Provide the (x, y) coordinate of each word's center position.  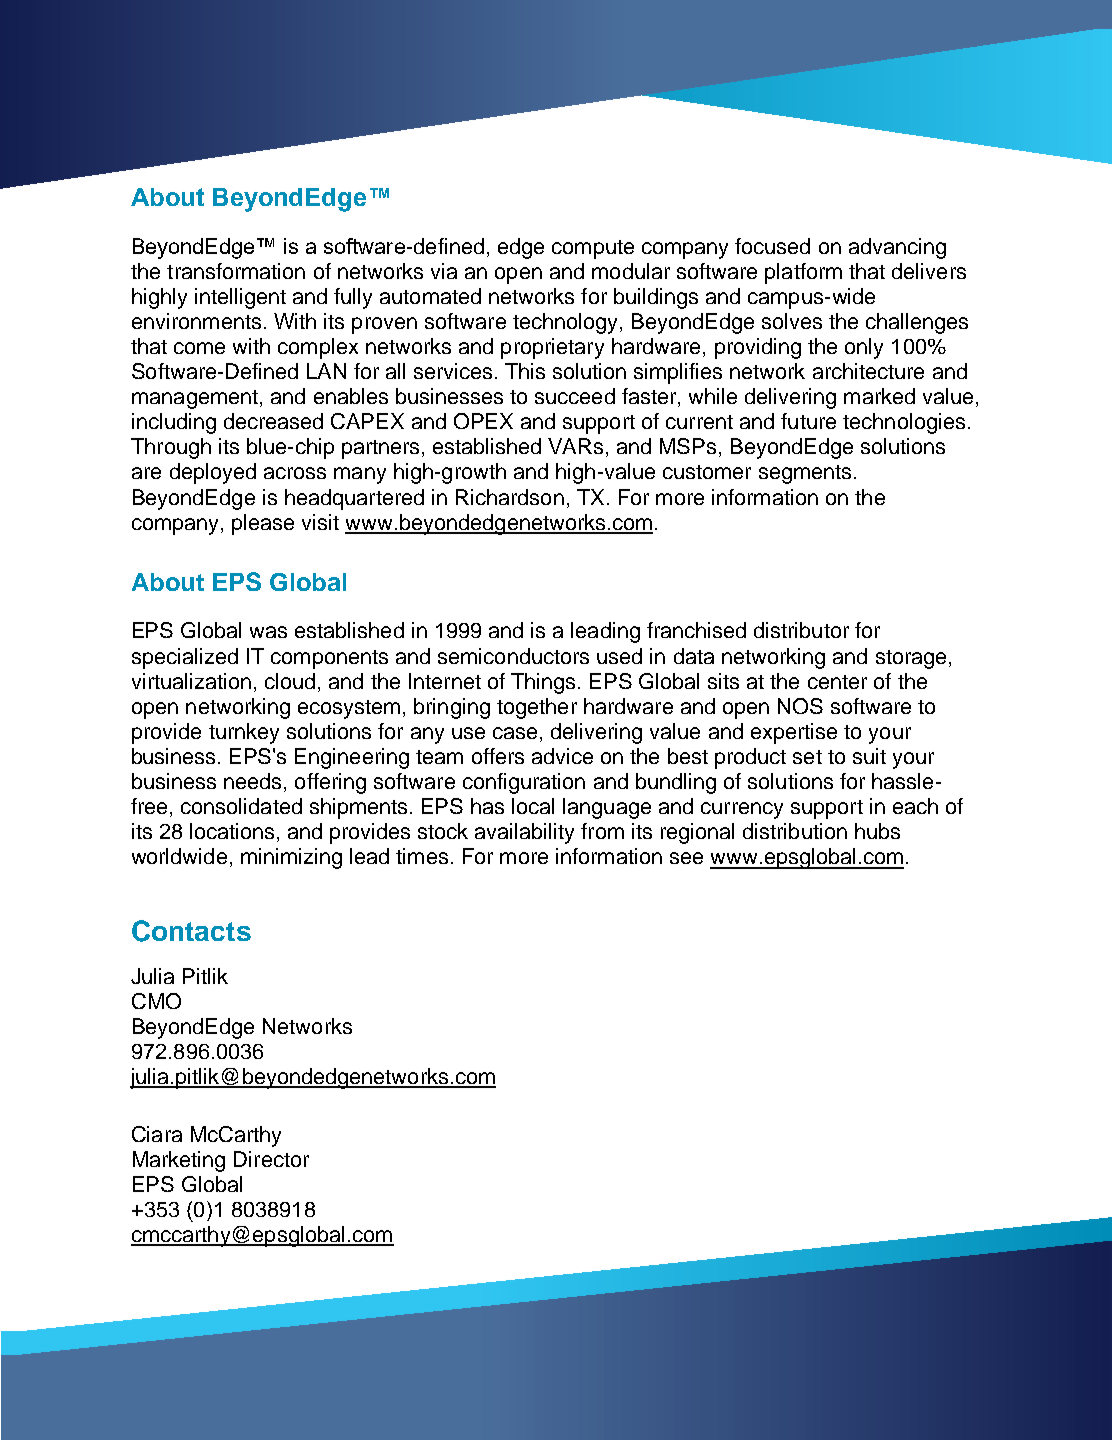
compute (593, 249)
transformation (236, 271)
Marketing (179, 1161)
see (686, 858)
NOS (800, 706)
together (537, 708)
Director (271, 1159)
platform (803, 273)
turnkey (244, 733)
